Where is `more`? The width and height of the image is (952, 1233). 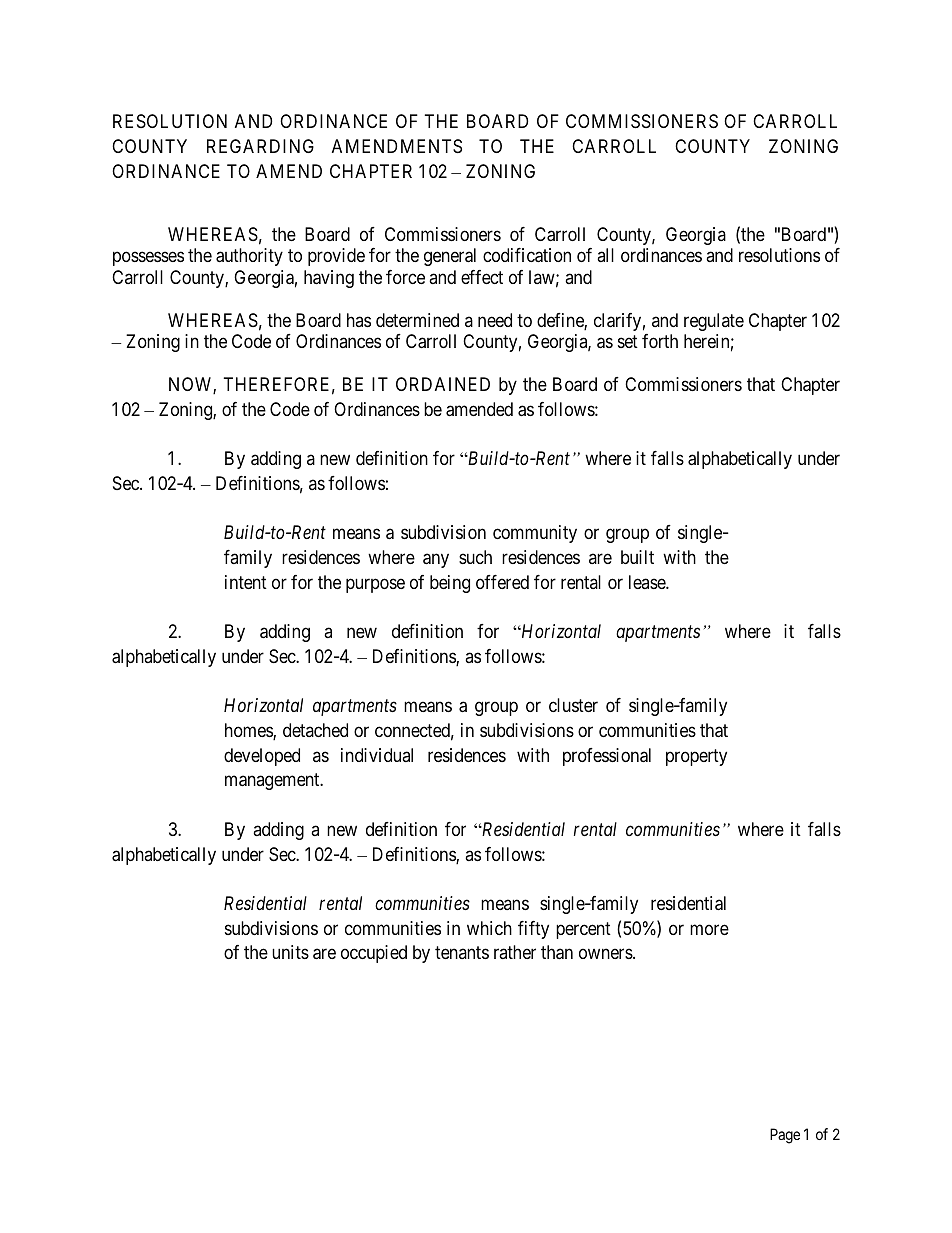
more is located at coordinates (709, 929).
